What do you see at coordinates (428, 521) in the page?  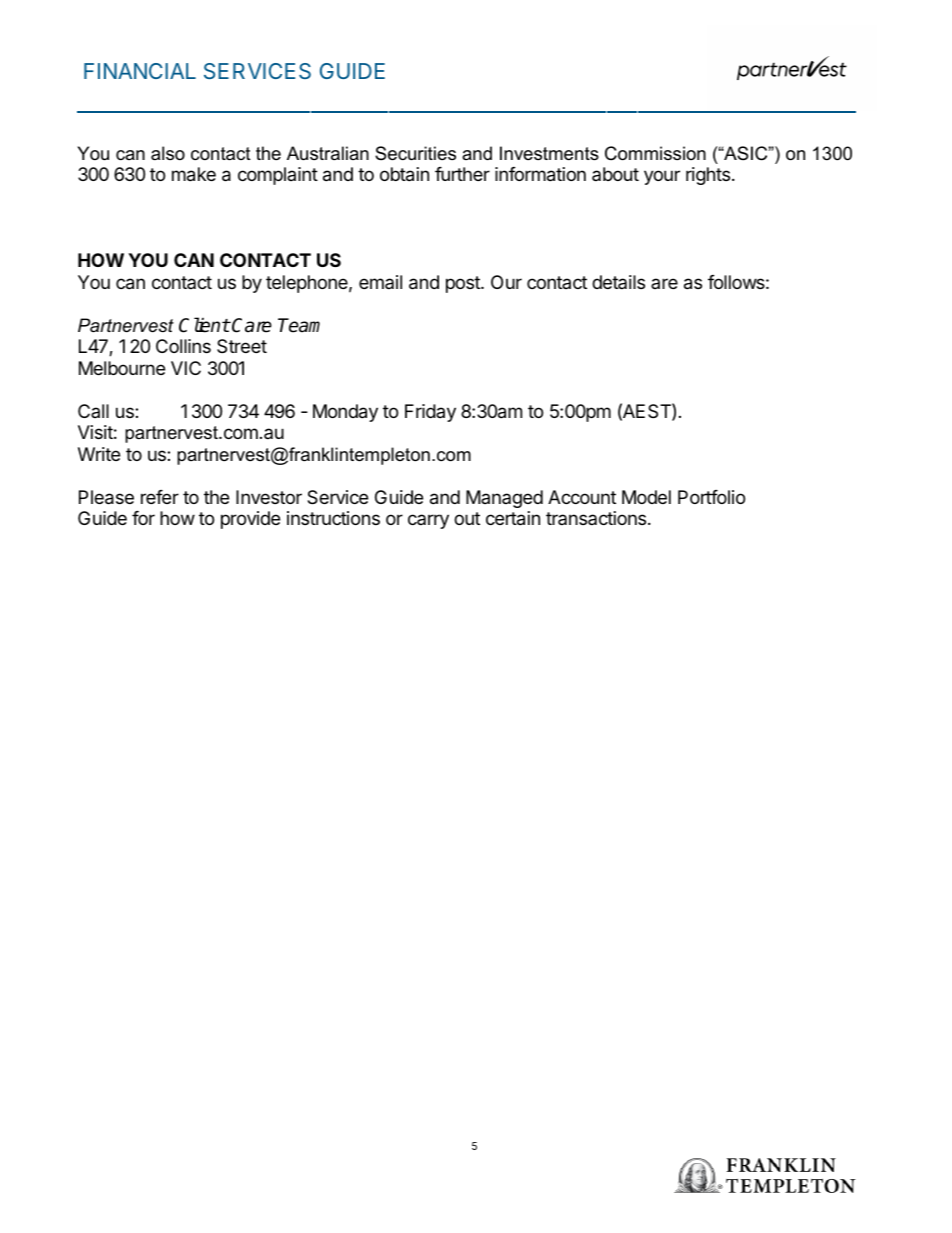 I see `carry` at bounding box center [428, 521].
